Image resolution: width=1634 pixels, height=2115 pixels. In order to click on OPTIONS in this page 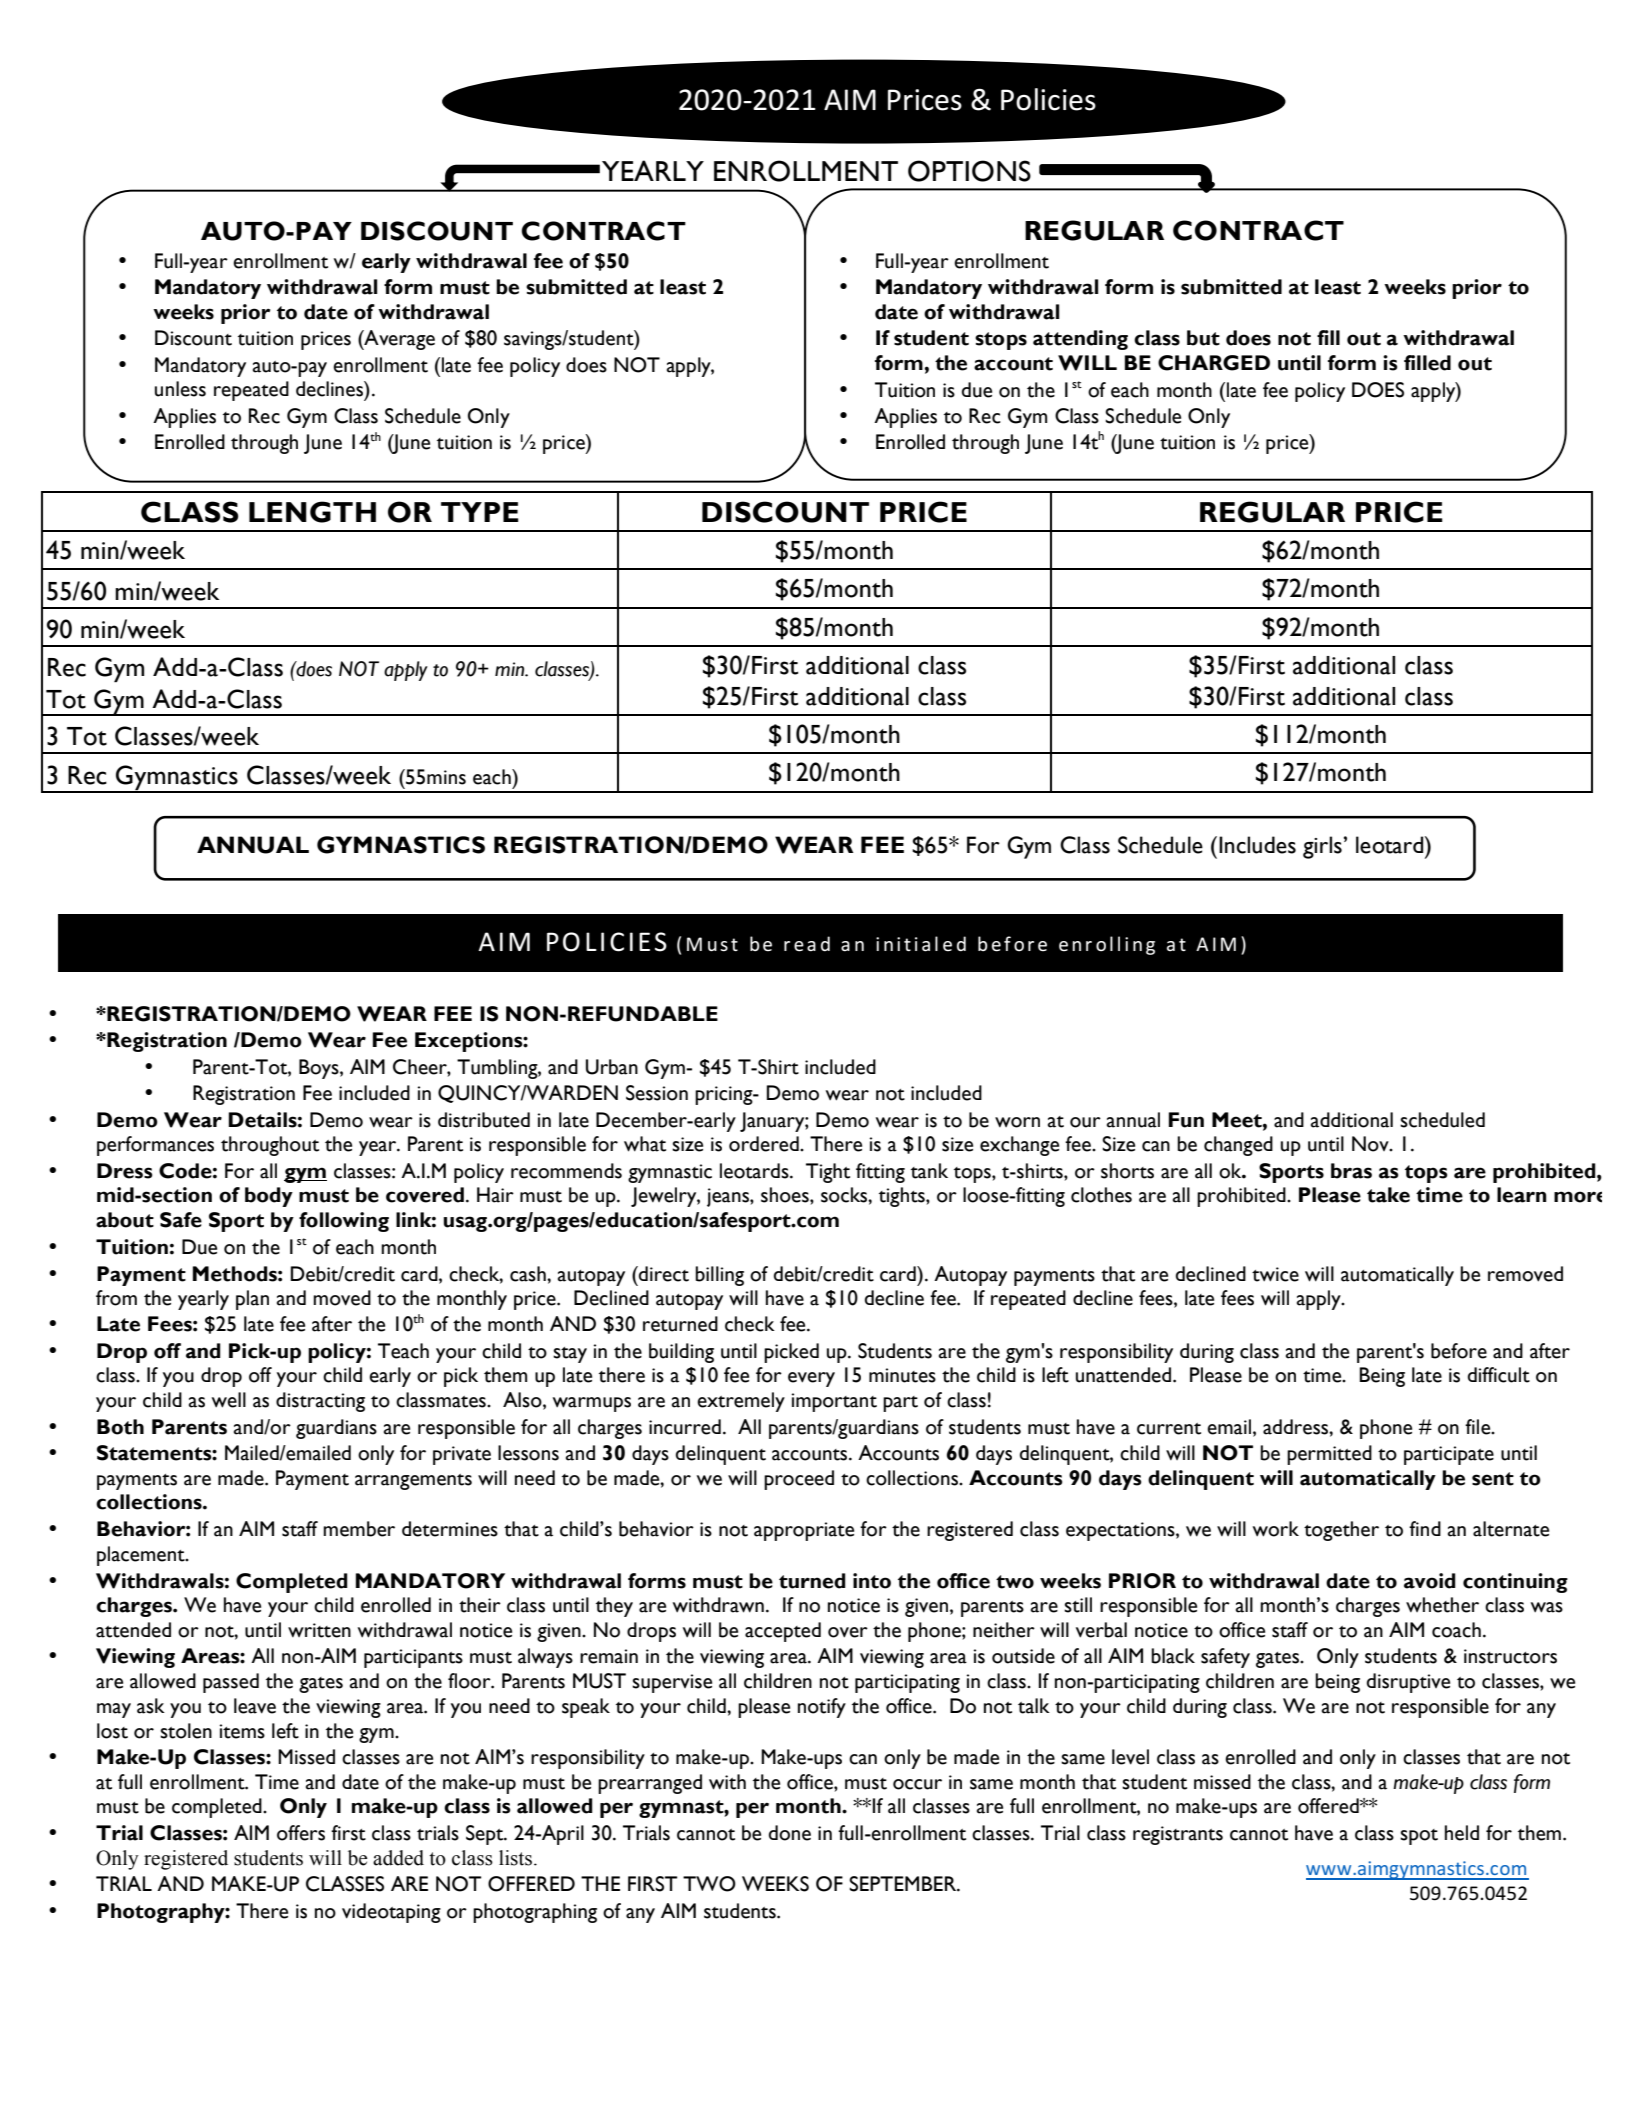, I will do `click(969, 171)`.
